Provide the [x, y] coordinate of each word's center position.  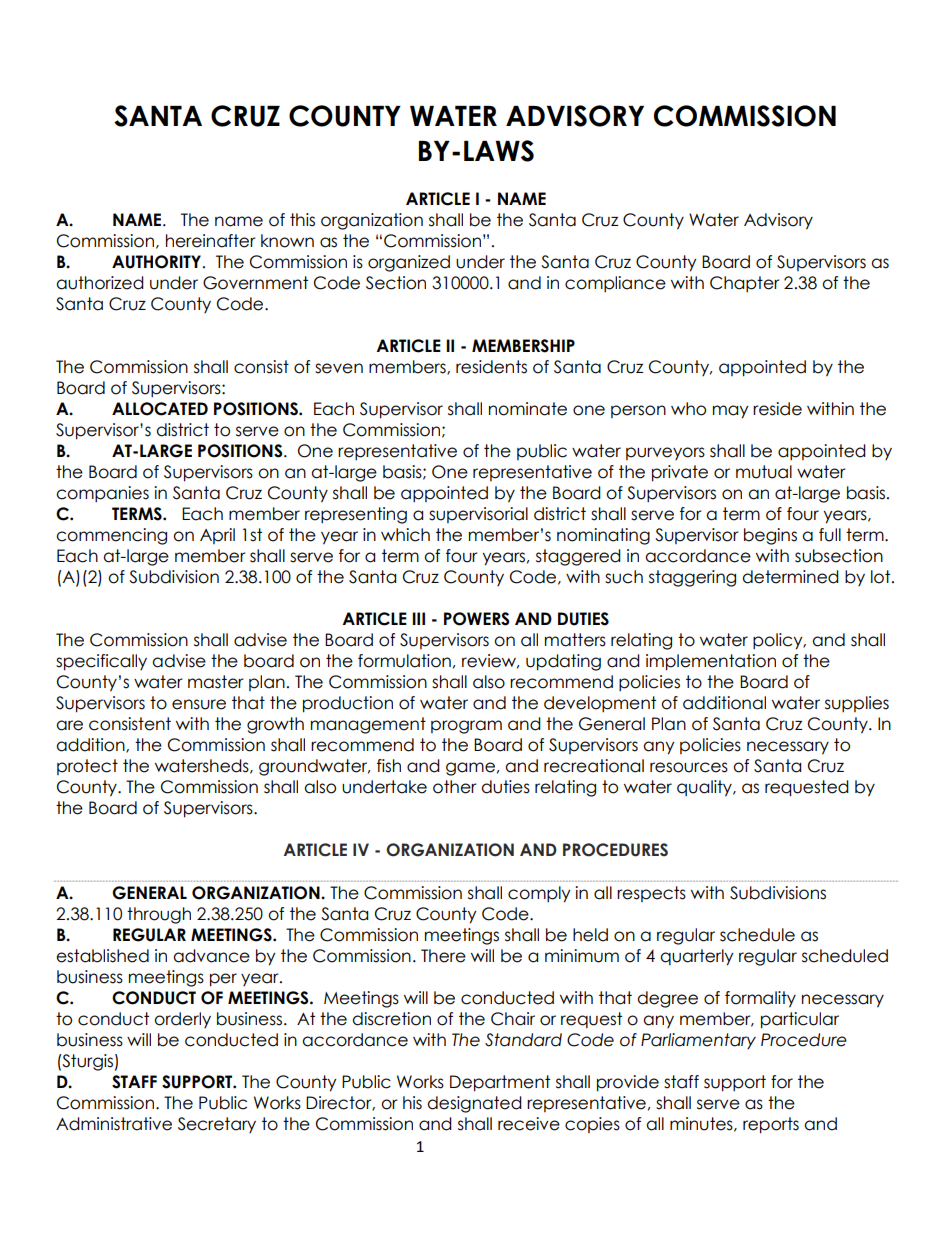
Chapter [745, 284]
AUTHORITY [158, 262]
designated [474, 1104]
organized [409, 263]
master [216, 682]
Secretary [217, 1125]
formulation [404, 661]
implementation [711, 662]
